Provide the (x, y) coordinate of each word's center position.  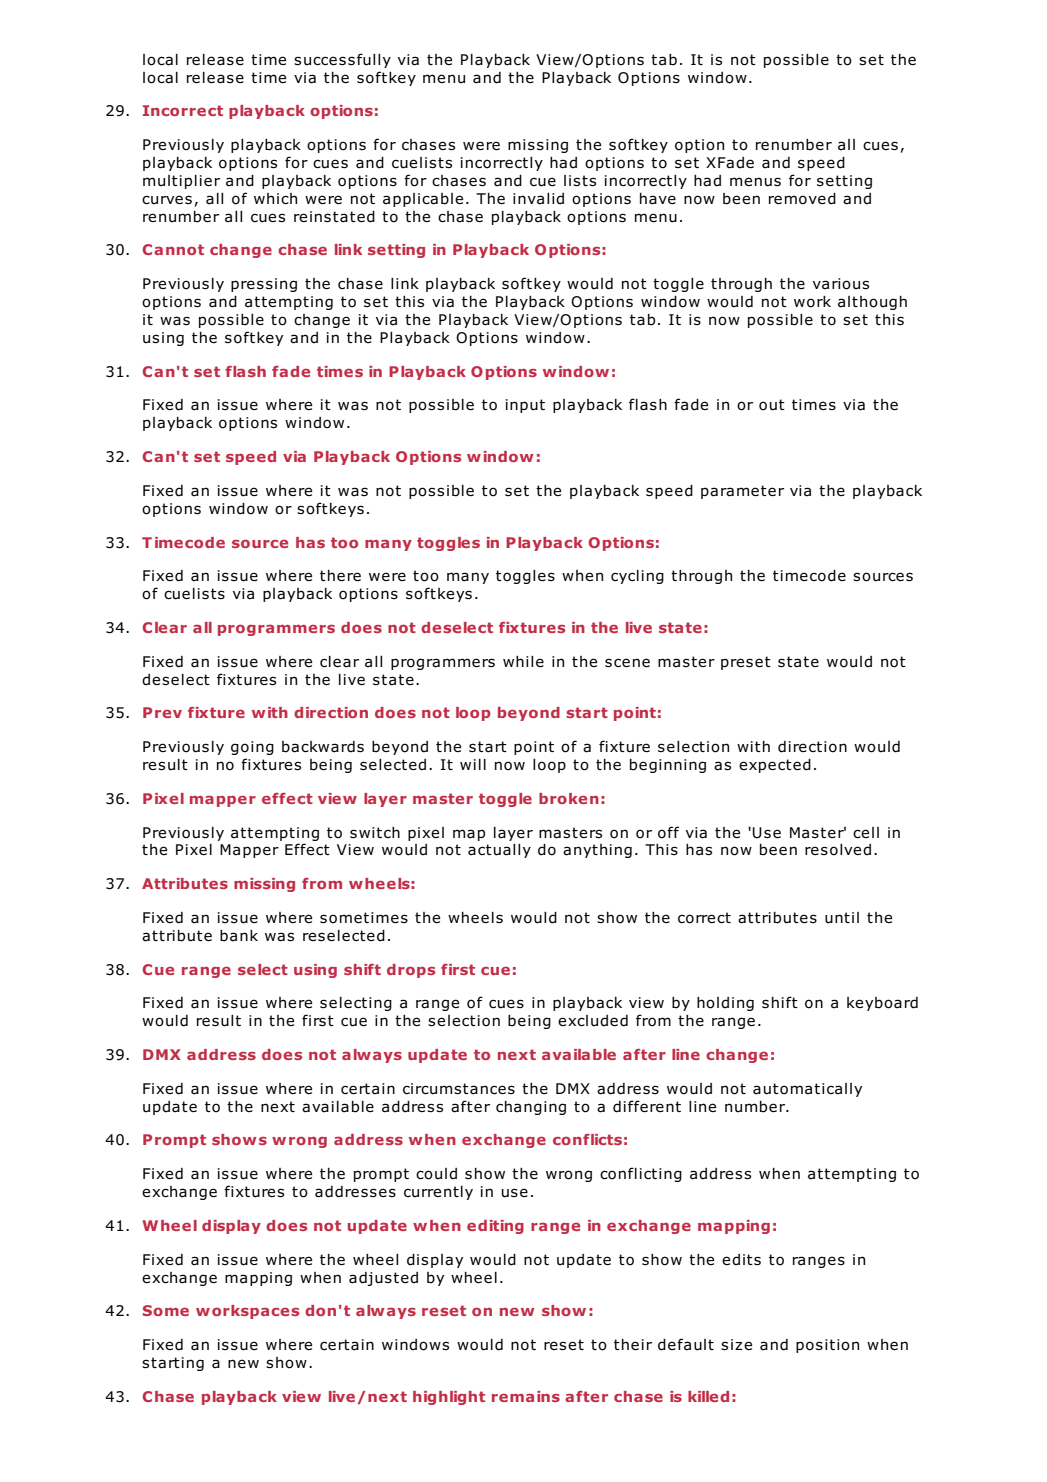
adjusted (383, 1279)
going (252, 748)
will (473, 764)
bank (239, 936)
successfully (342, 60)
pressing (264, 285)
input (525, 406)
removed (802, 199)
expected (775, 766)
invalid (538, 199)
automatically (807, 1090)
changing (531, 1108)
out (772, 405)
